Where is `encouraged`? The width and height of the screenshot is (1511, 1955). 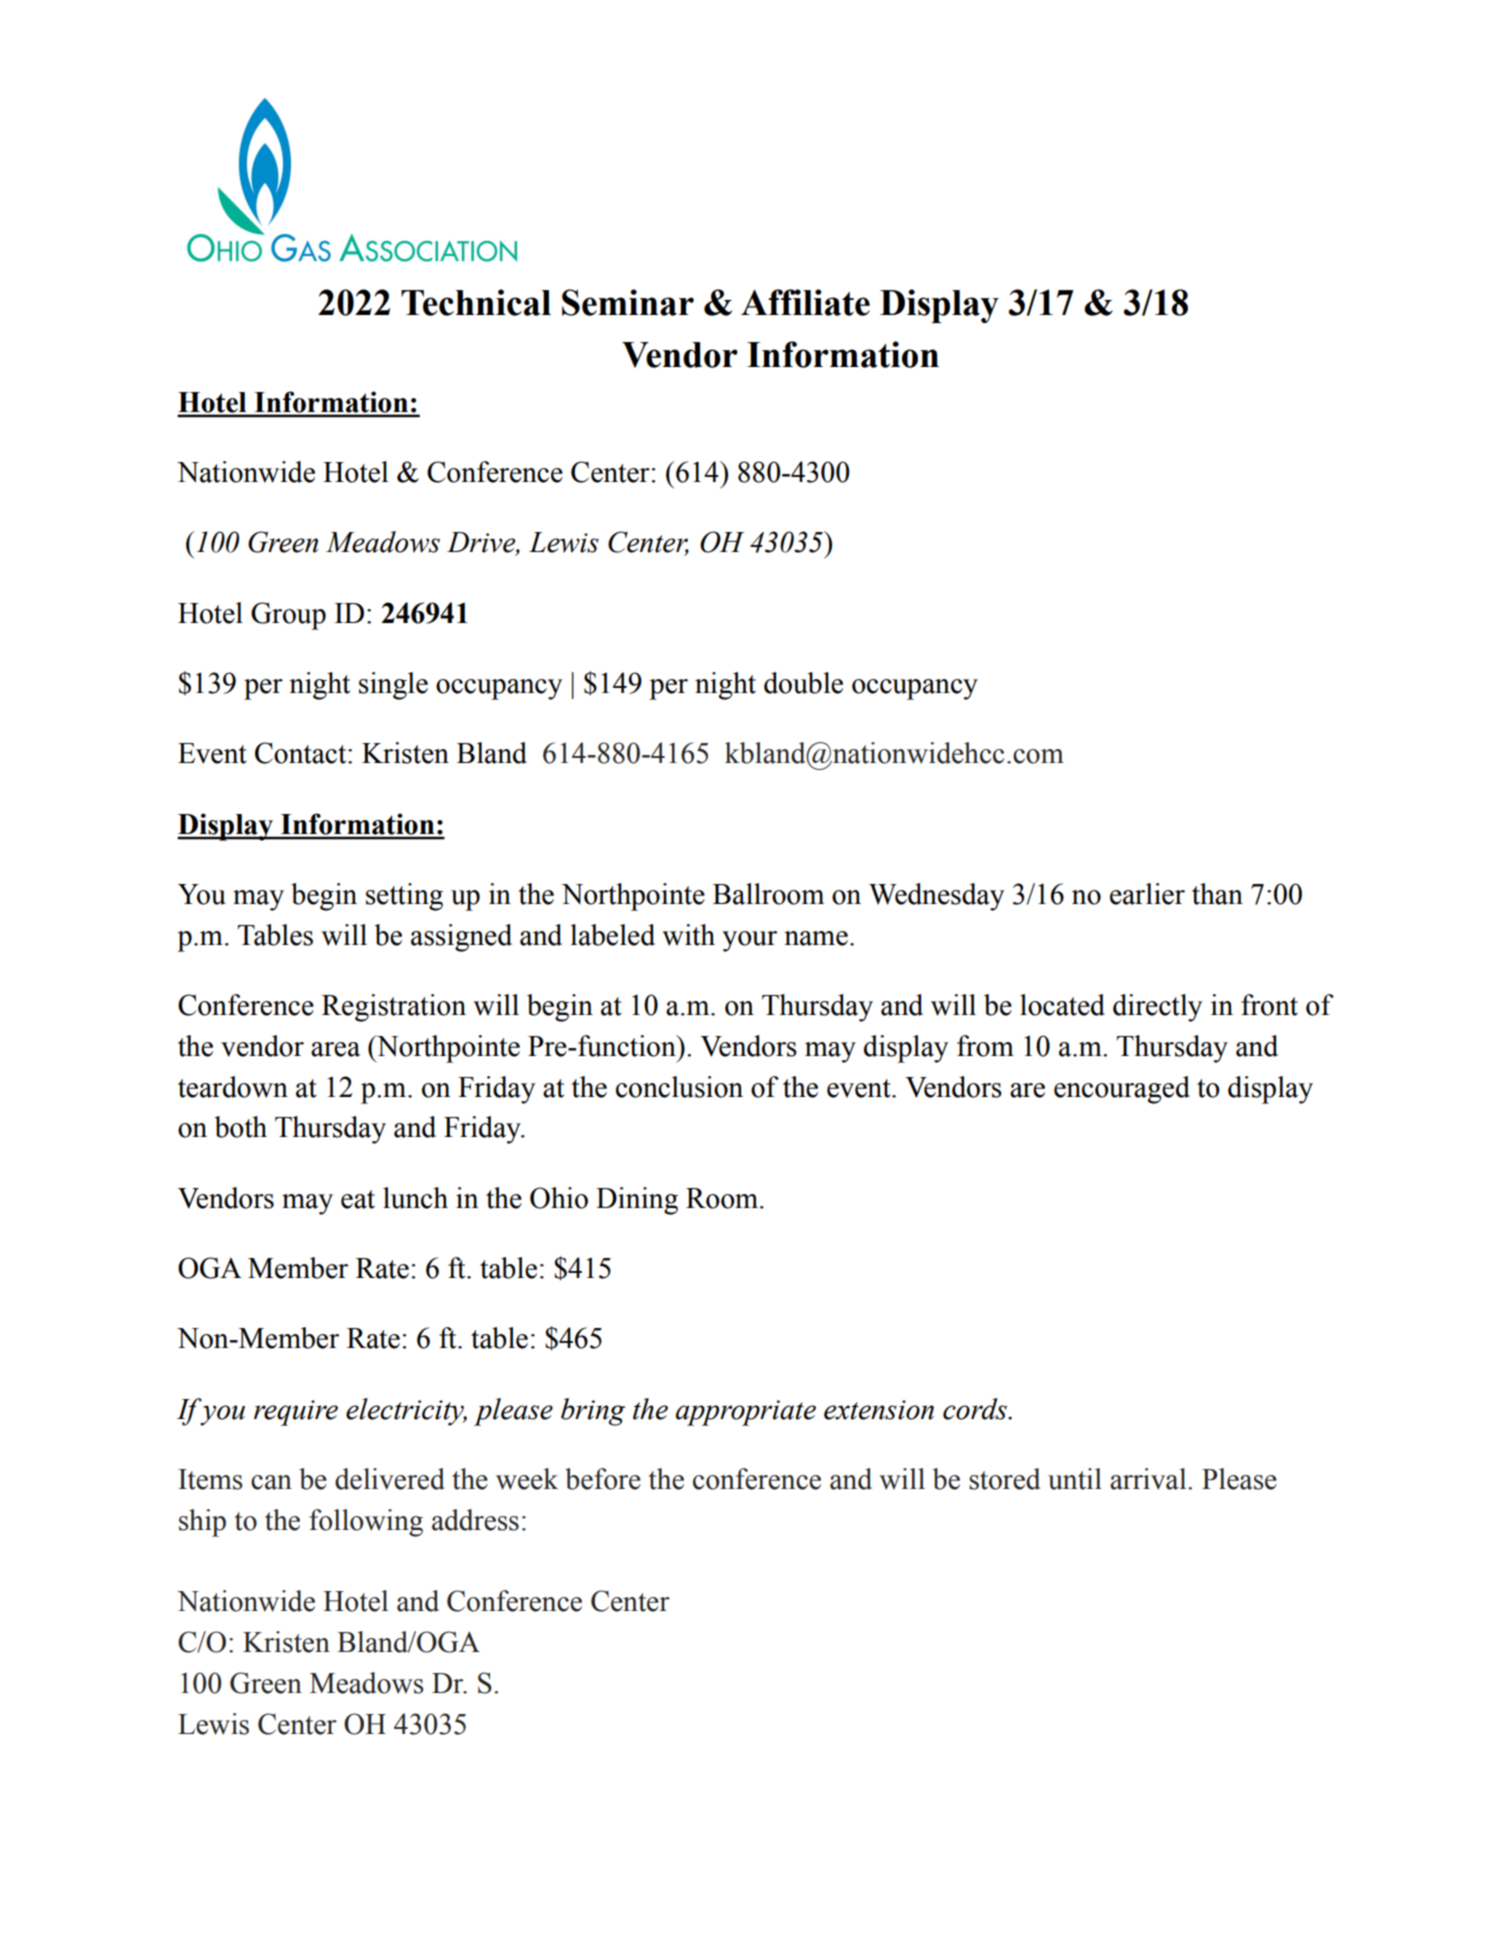 encouraged is located at coordinates (1122, 1090).
